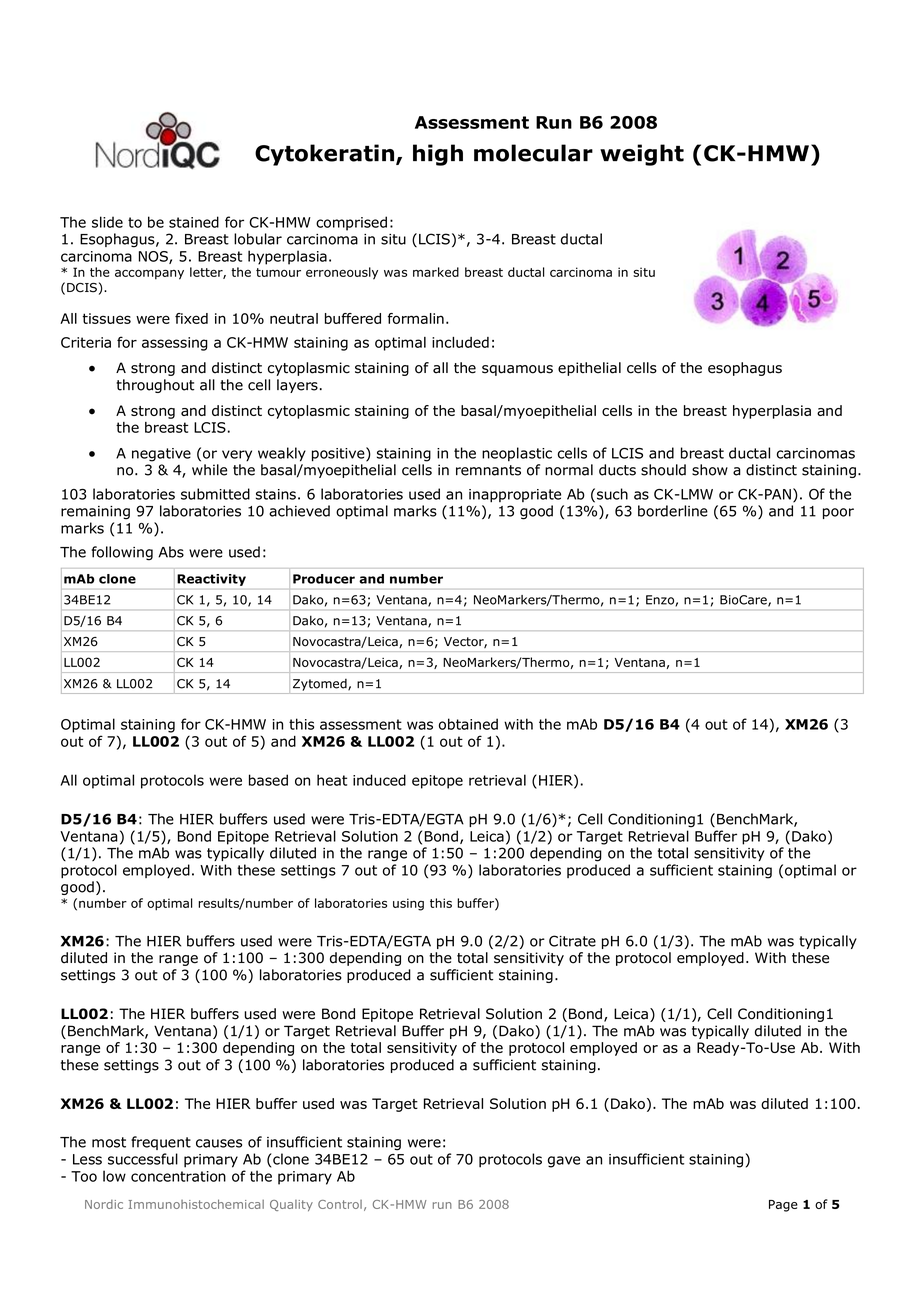 The width and height of the document is (924, 1308). What do you see at coordinates (564, 1162) in the document?
I see `gave` at bounding box center [564, 1162].
